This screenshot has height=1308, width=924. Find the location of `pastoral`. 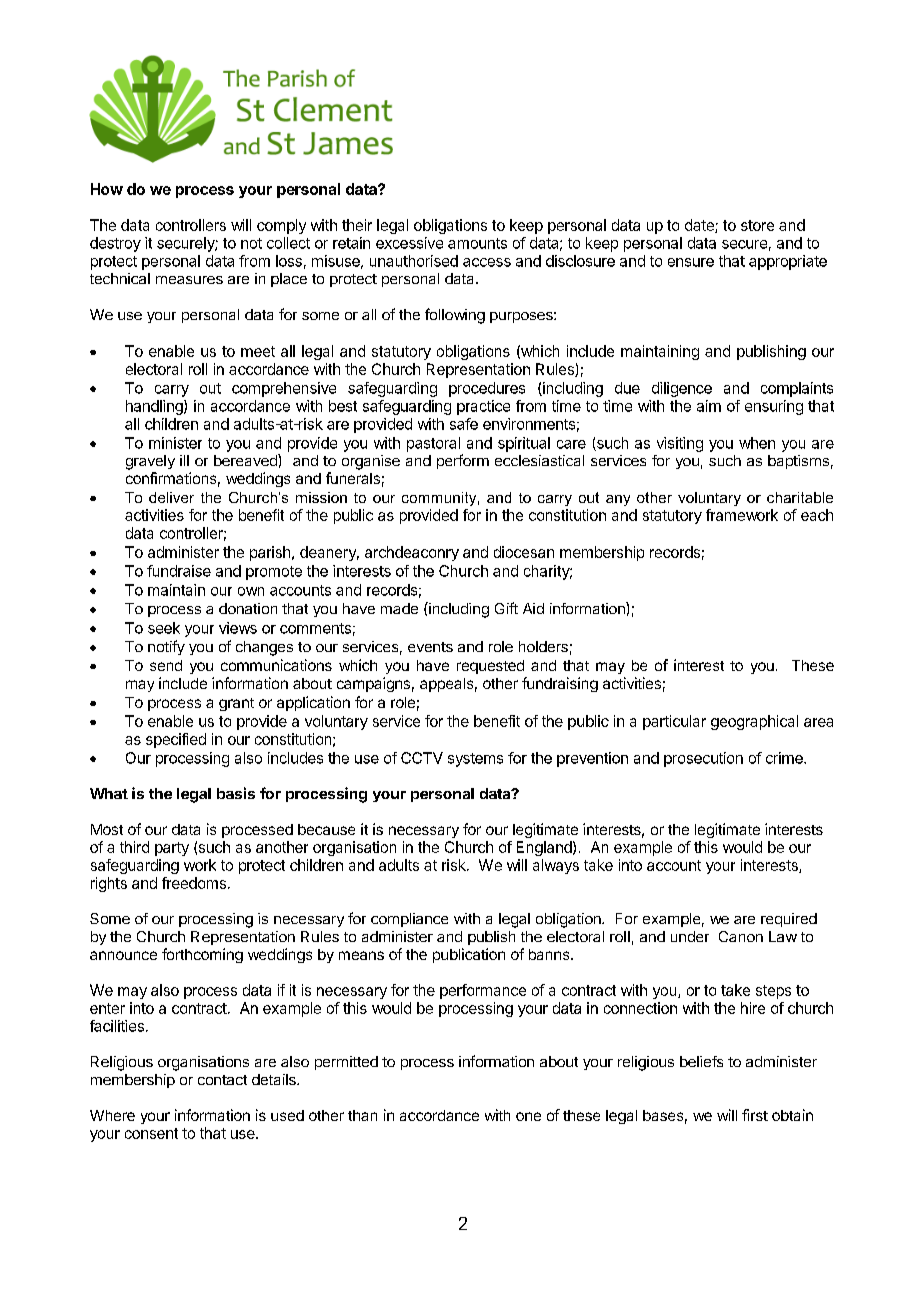

pastoral is located at coordinates (433, 444).
